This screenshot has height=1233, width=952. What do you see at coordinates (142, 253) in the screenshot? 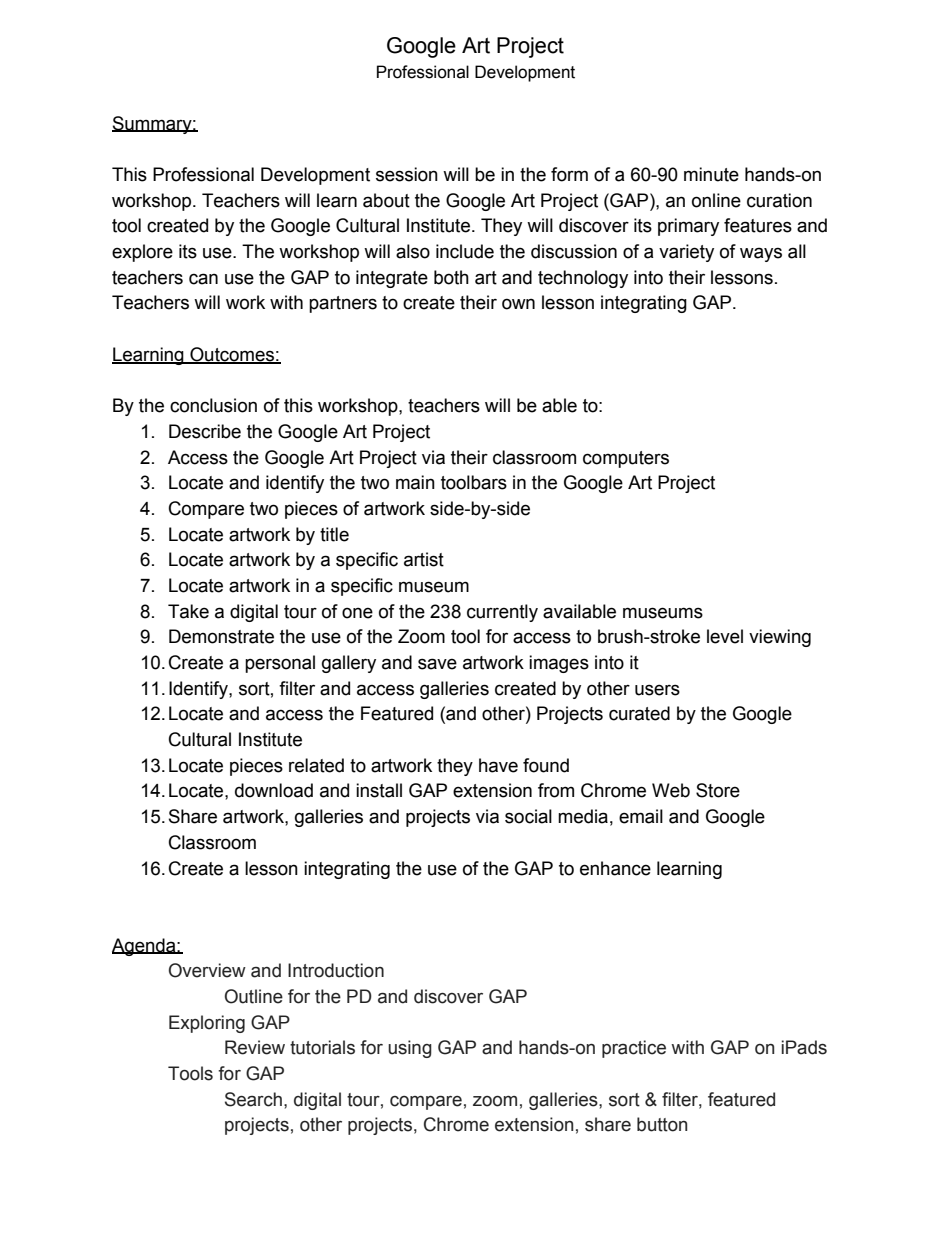
I see `explore` at bounding box center [142, 253].
